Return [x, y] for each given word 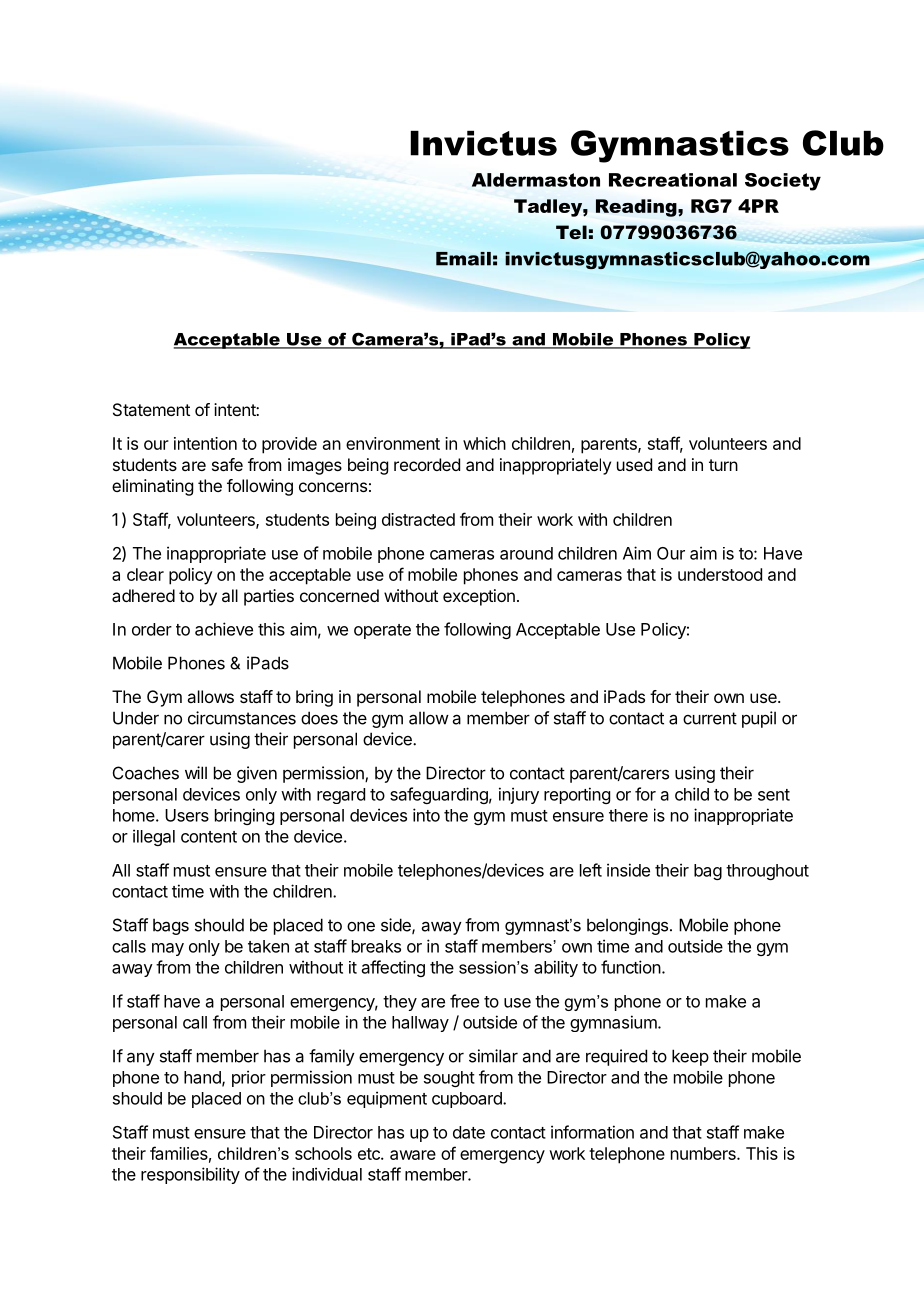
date [469, 1132]
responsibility [190, 1175]
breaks [376, 946]
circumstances [242, 718]
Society [783, 182]
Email [463, 259]
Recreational [673, 180]
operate [382, 631]
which [484, 443]
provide [289, 445]
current [710, 718]
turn [723, 465]
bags [171, 926]
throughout [767, 872]
